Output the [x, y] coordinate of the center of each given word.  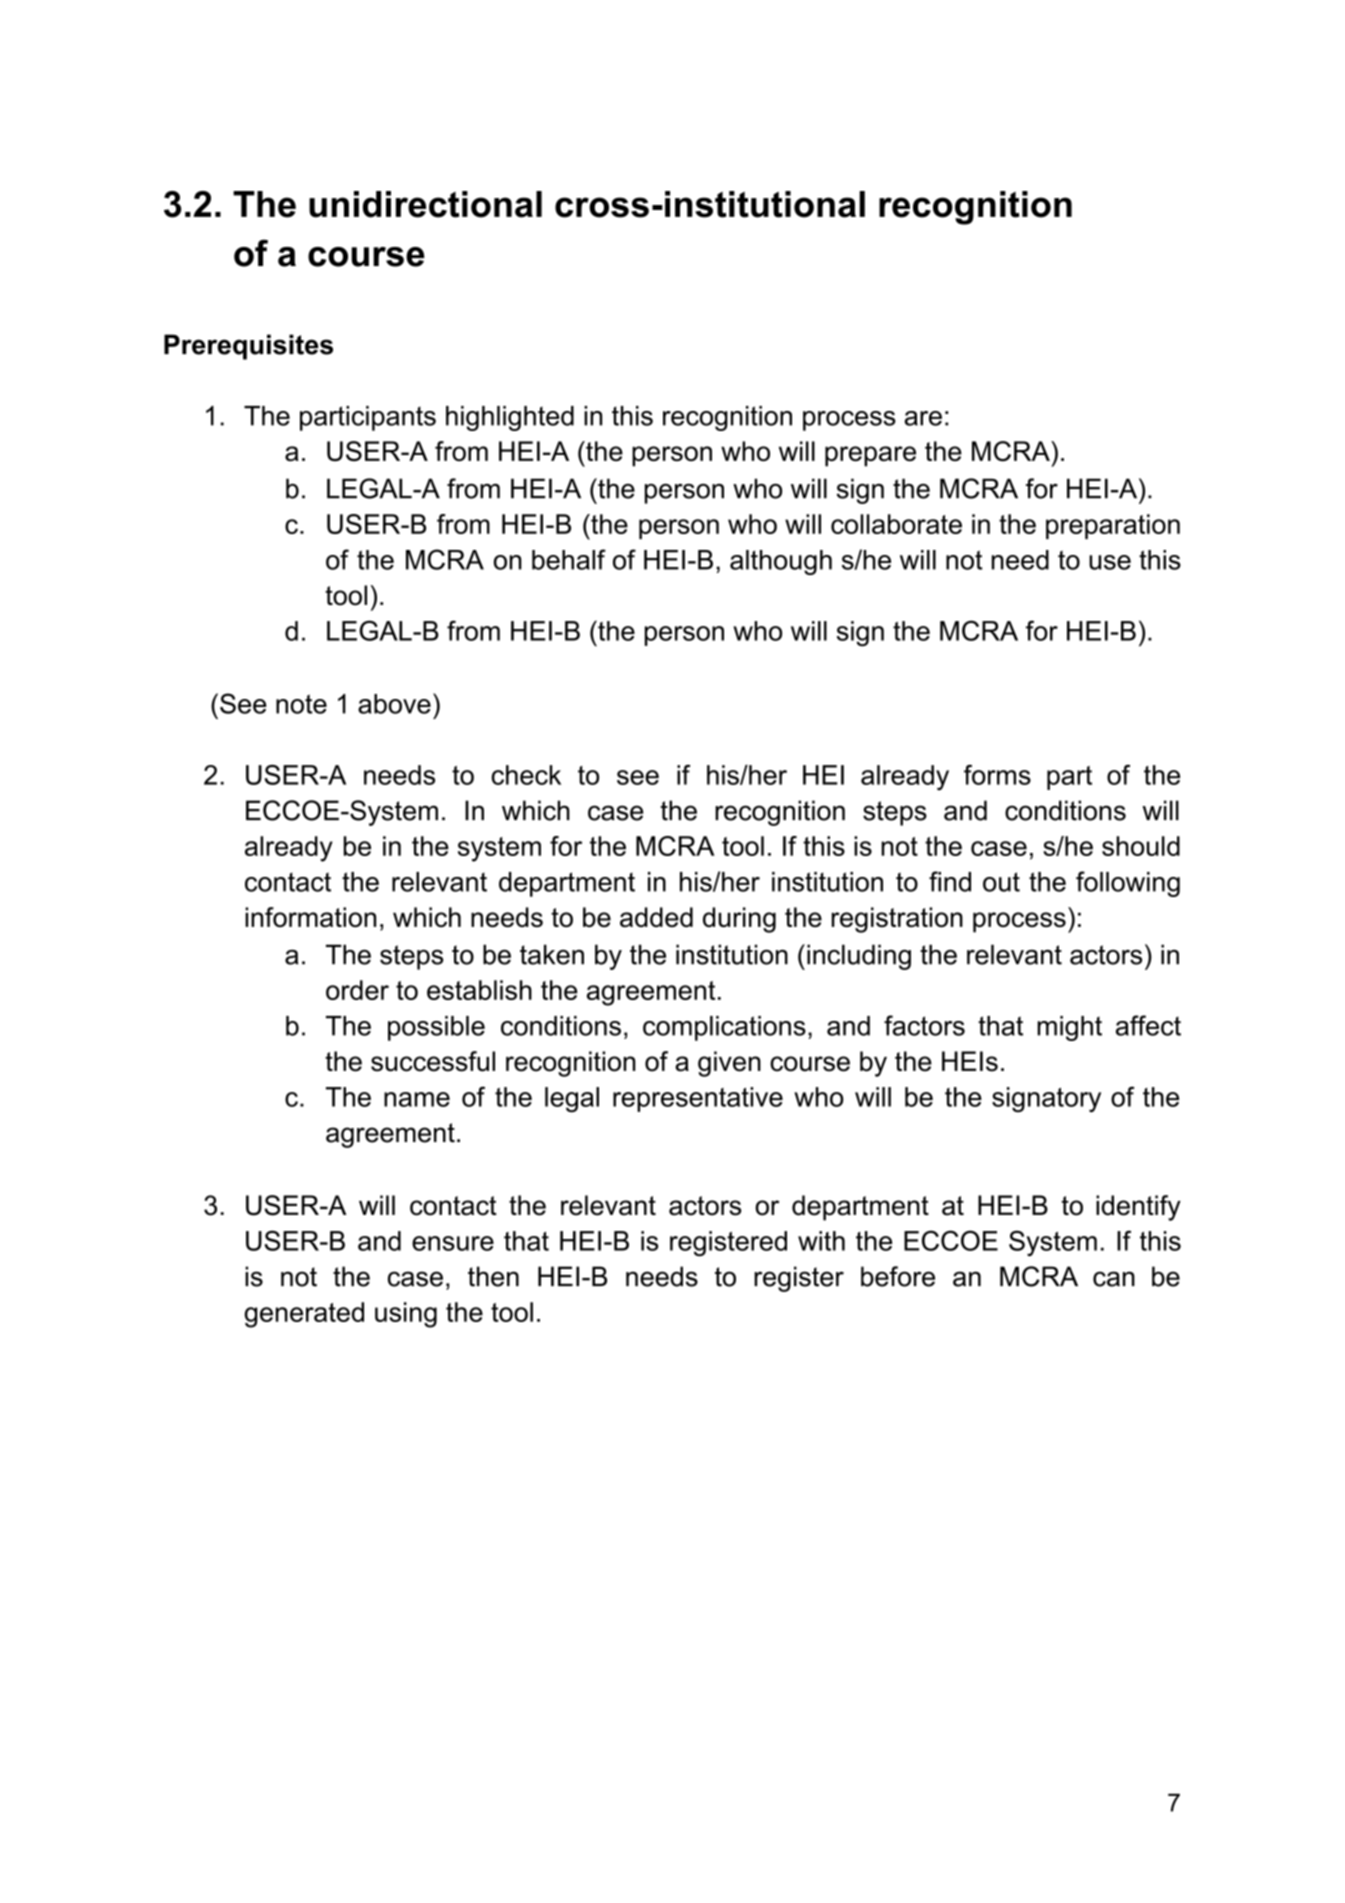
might [1069, 1028]
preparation [1113, 526]
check [526, 775]
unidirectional [425, 204]
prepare [870, 456]
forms [997, 775]
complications [724, 1028]
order [357, 990]
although [781, 562]
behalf [569, 559]
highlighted [510, 418]
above [394, 704]
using [406, 1315]
